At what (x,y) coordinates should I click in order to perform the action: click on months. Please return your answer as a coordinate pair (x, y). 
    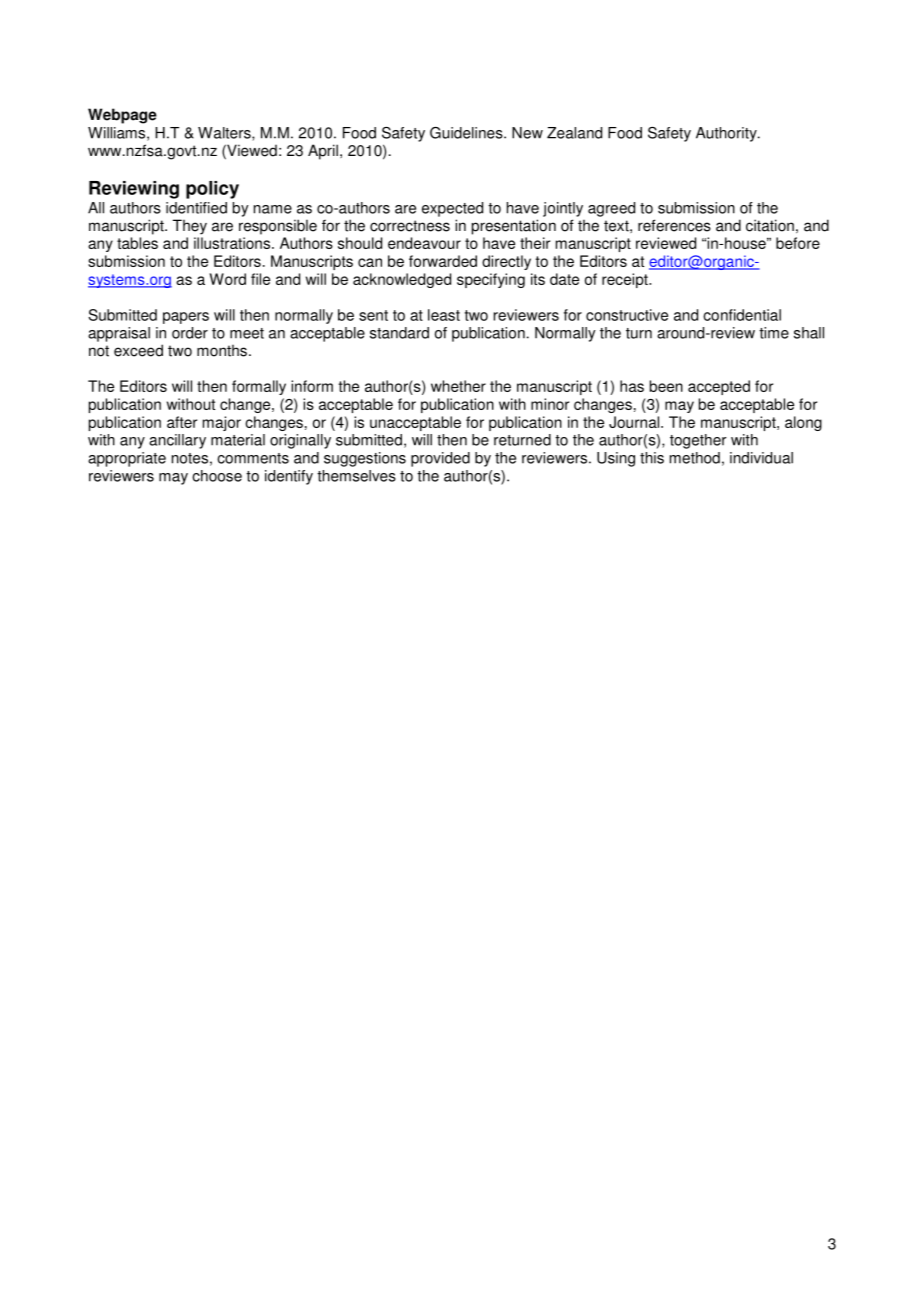
    Looking at the image, I should click on (222, 351).
